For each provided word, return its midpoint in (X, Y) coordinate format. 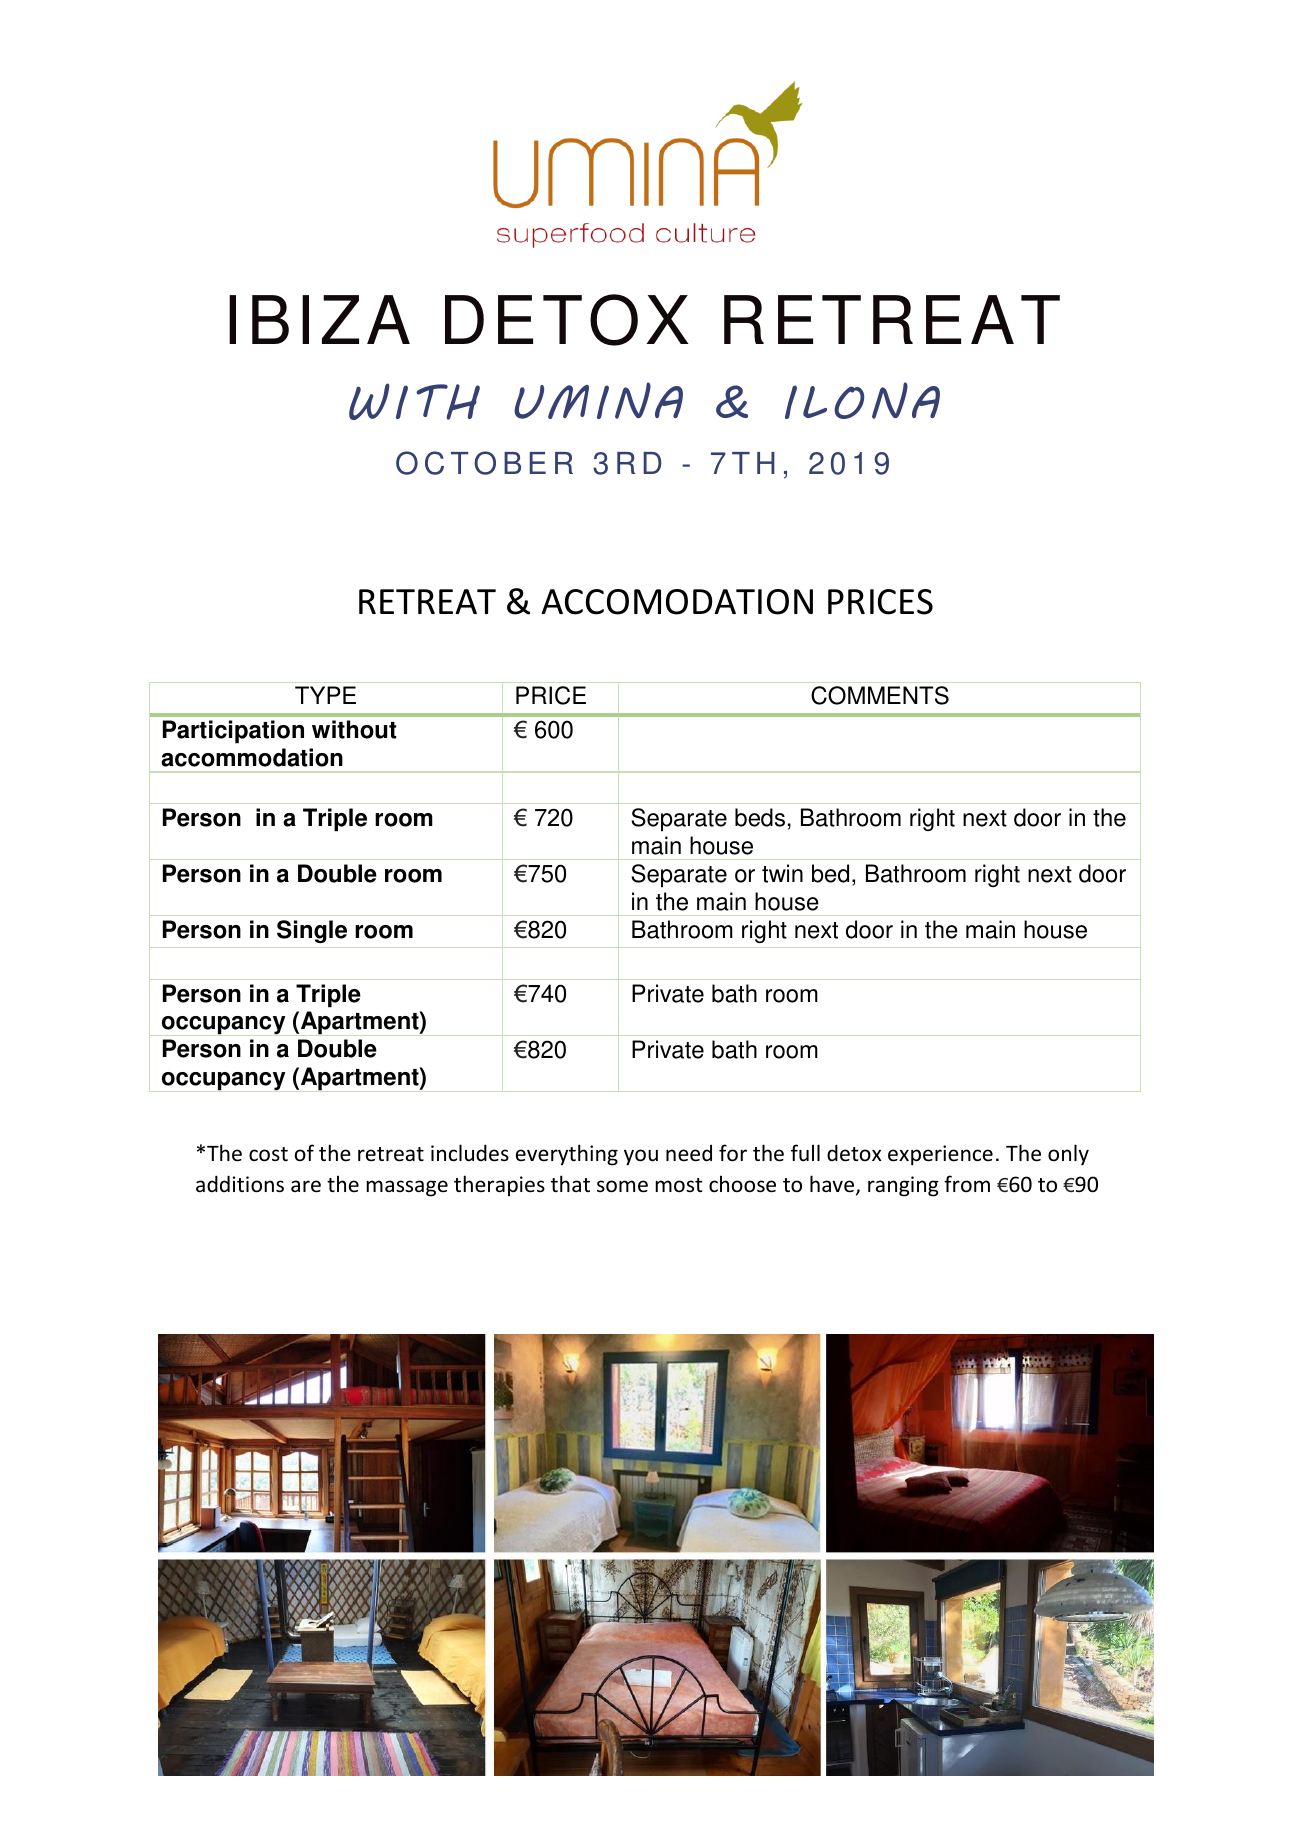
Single (312, 931)
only (1068, 1155)
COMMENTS (880, 695)
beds (760, 817)
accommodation (252, 757)
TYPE (325, 695)
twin (782, 873)
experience (940, 1155)
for (733, 1153)
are (306, 1186)
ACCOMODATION (677, 602)
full (805, 1152)
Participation (233, 732)
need (689, 1153)
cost (268, 1154)
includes (470, 1153)
